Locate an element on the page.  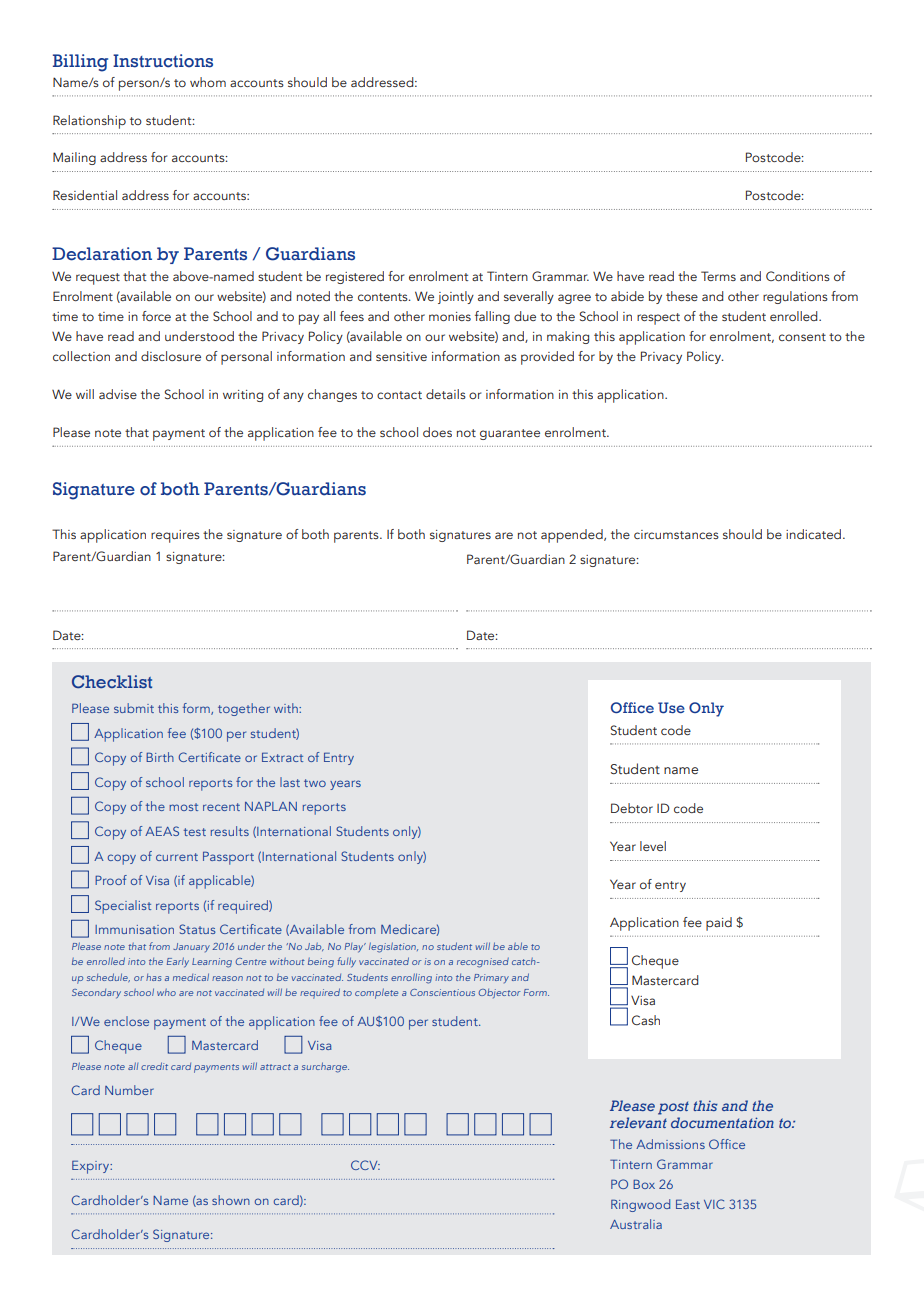
together is located at coordinates (244, 709).
